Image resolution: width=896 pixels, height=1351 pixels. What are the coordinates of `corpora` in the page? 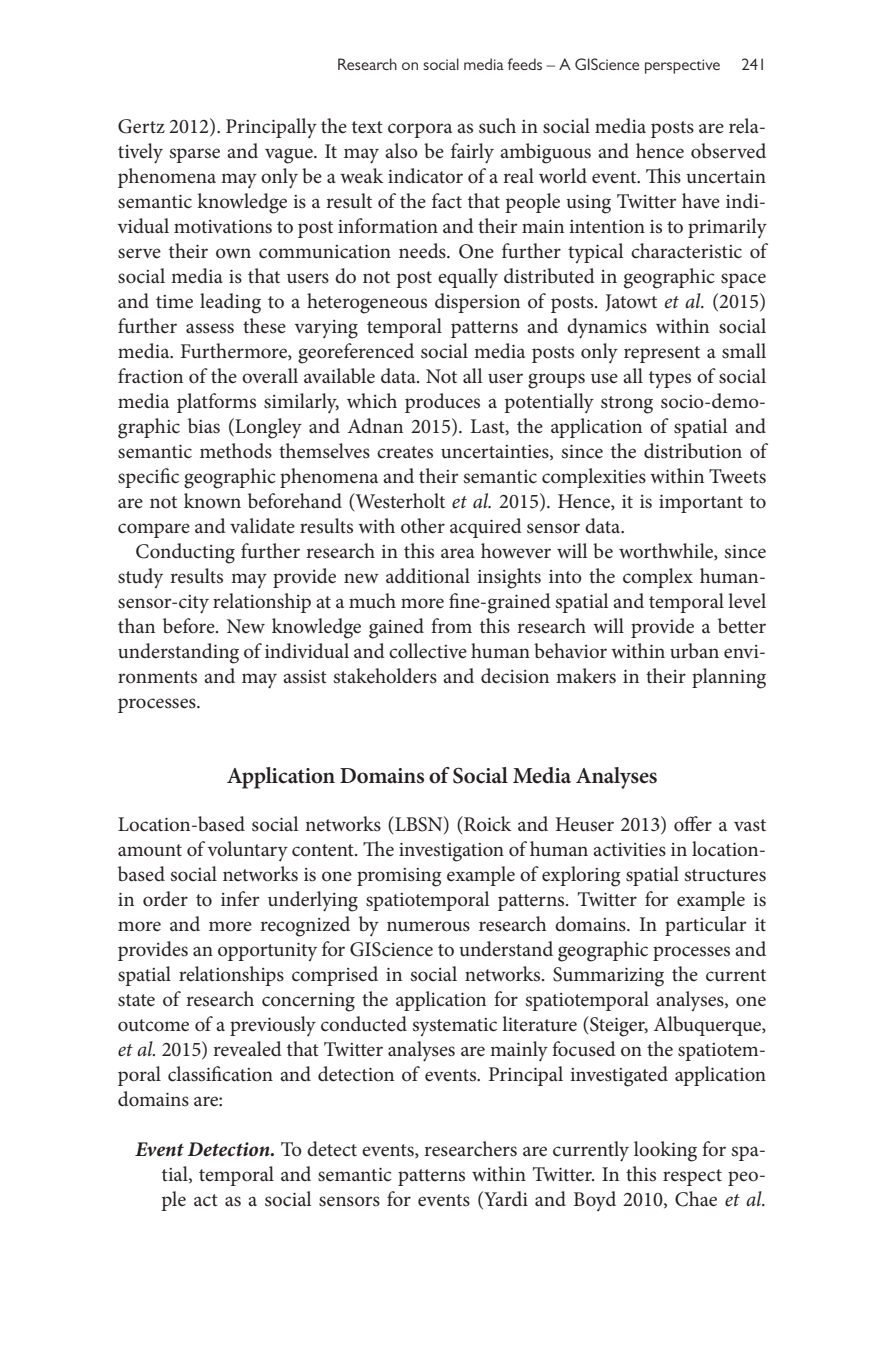 It's located at (420, 130).
